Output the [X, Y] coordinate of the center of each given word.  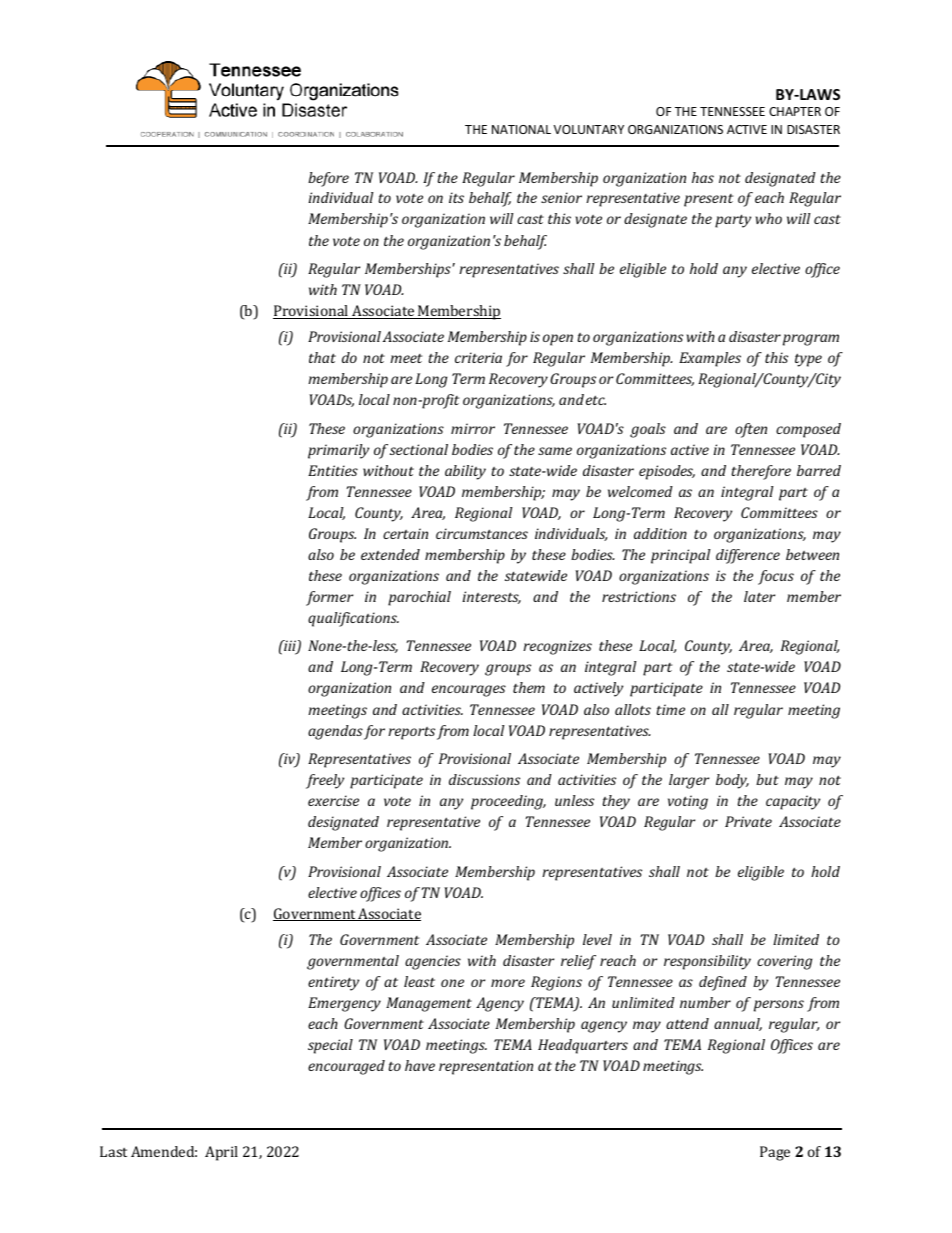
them [529, 687]
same [555, 451]
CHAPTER [795, 111]
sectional [419, 449]
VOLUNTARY [589, 129]
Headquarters [583, 1046]
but [767, 779]
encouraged [346, 1067]
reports [411, 733]
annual [738, 1024]
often [751, 430]
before [328, 179]
